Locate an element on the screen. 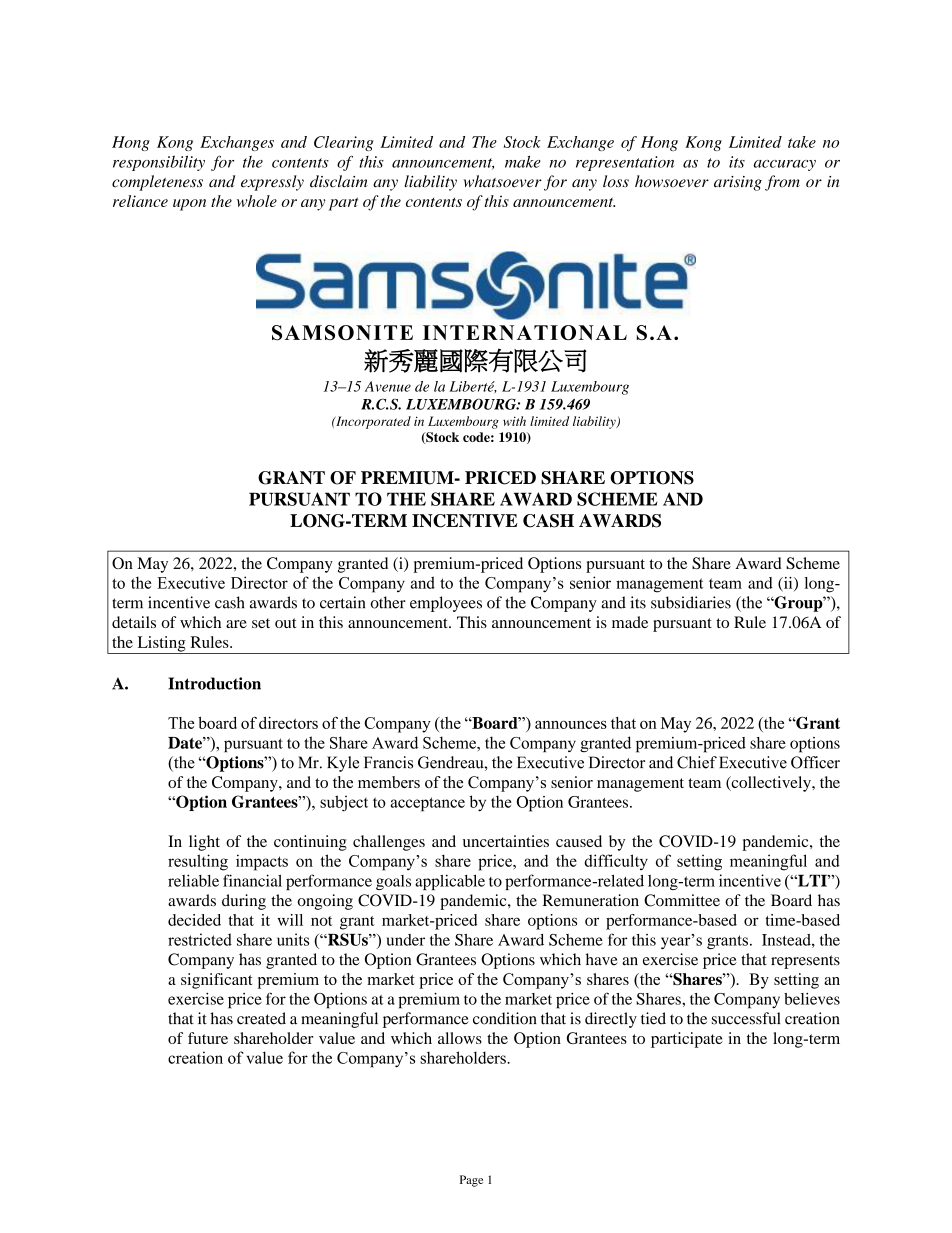 The image size is (952, 1233). arising is located at coordinates (738, 183).
